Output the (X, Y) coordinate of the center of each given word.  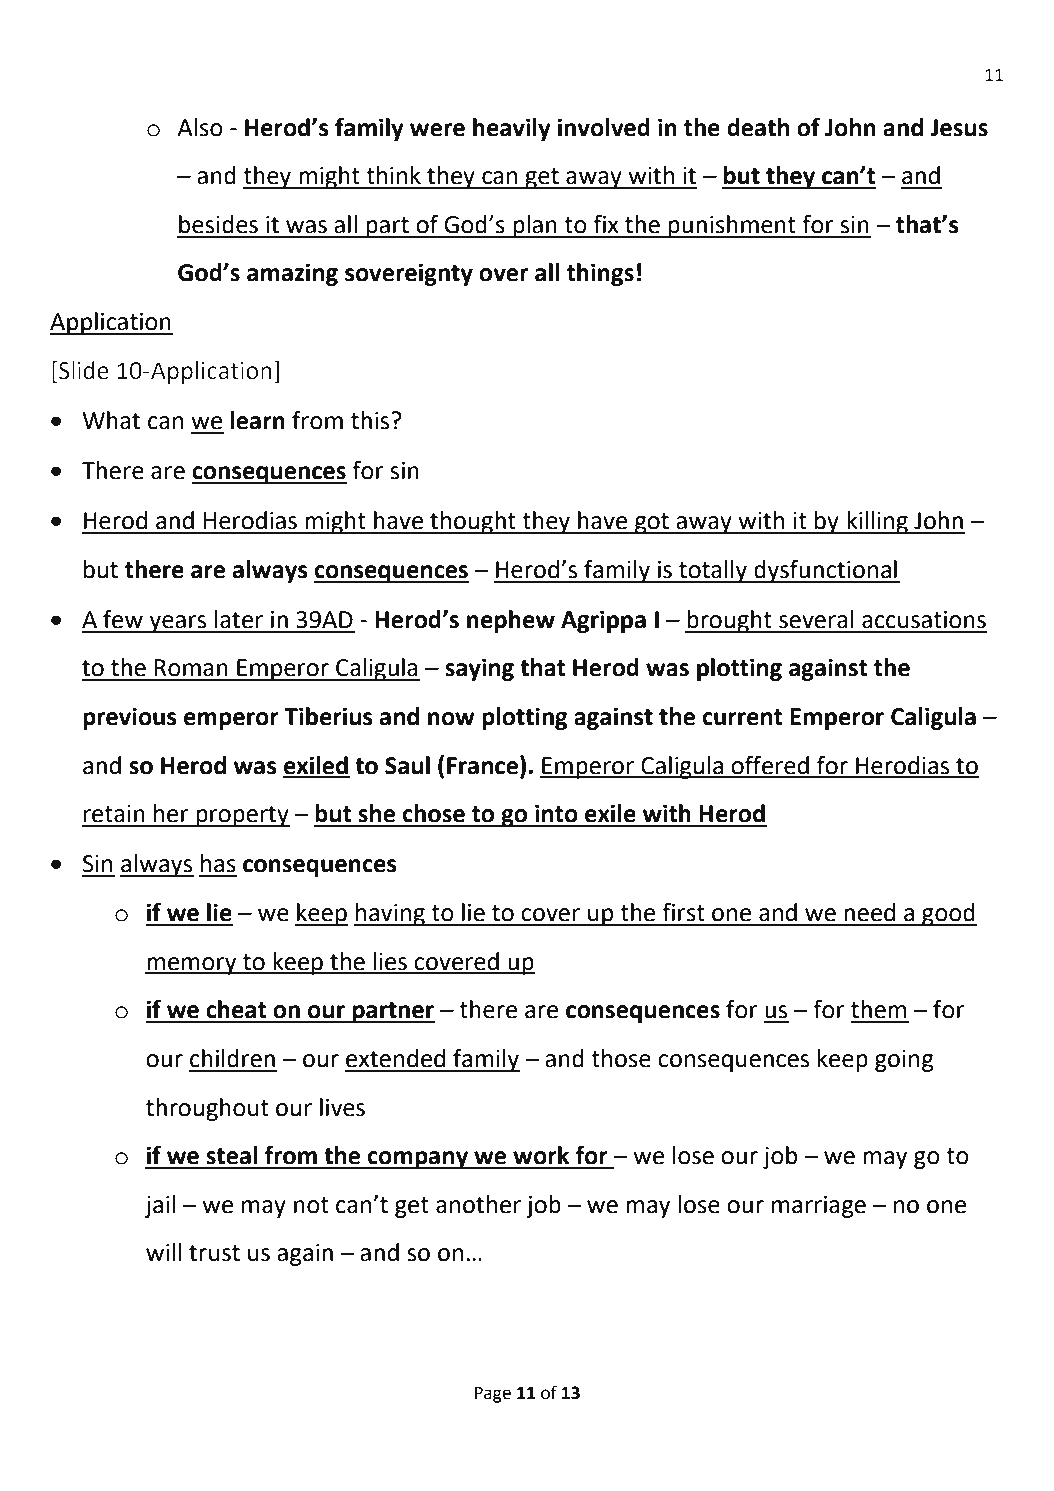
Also (200, 127)
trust (214, 1253)
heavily (512, 129)
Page (493, 1394)
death (758, 127)
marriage (819, 1207)
